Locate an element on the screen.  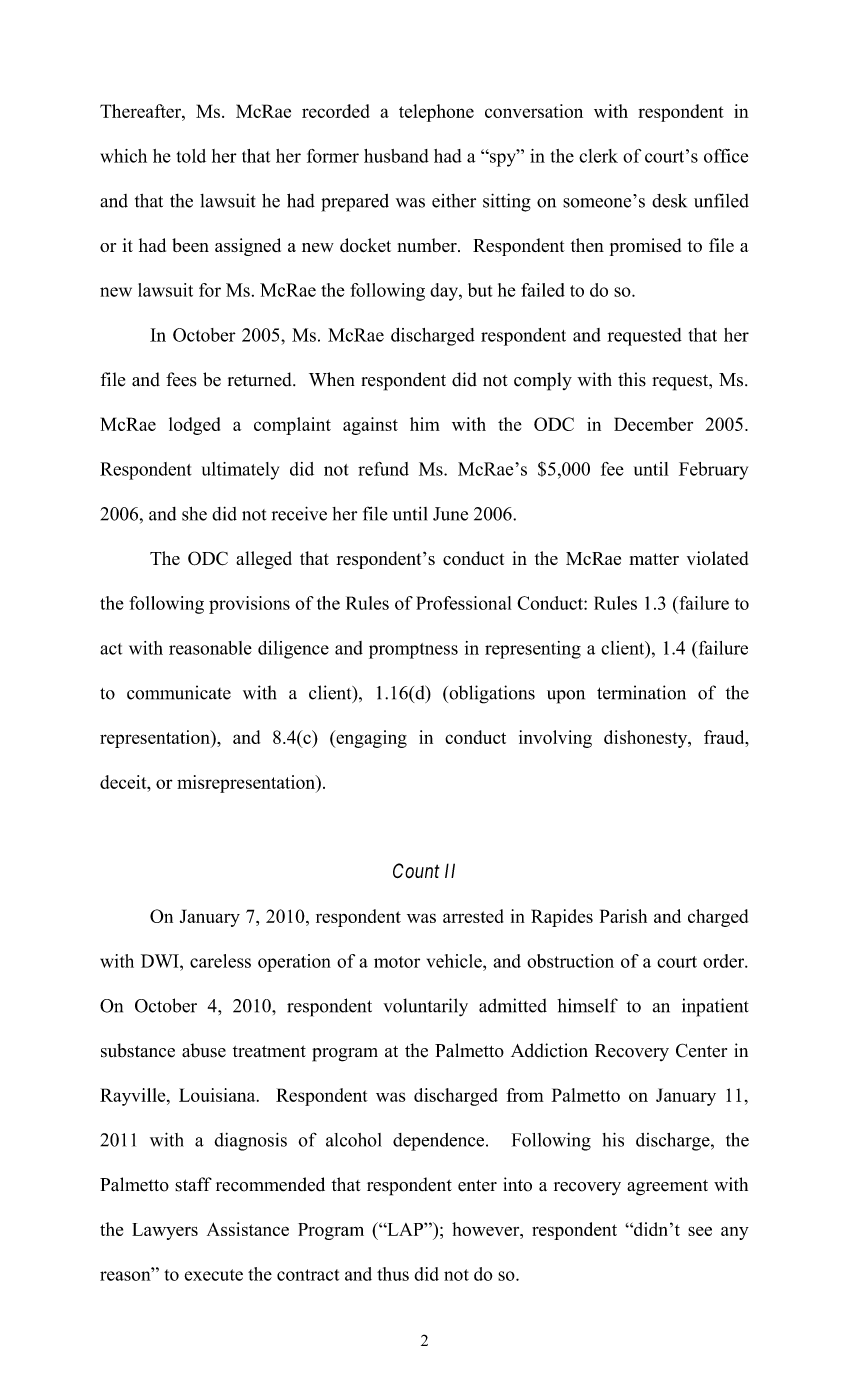
Count is located at coordinates (416, 870).
